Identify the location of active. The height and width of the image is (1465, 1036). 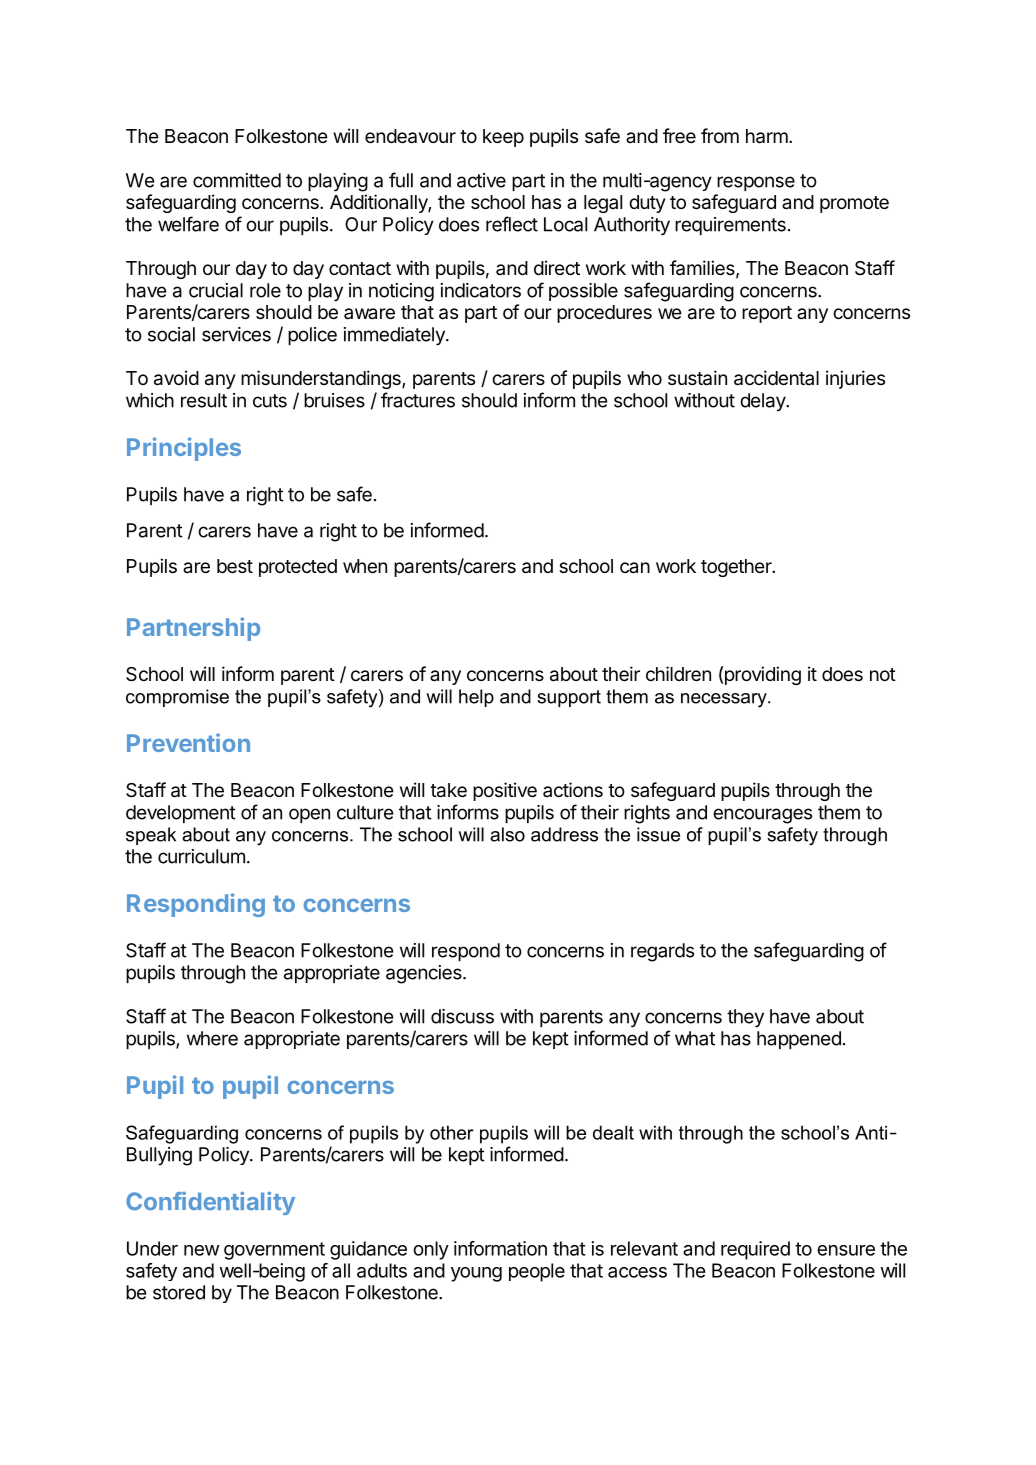
(481, 180).
